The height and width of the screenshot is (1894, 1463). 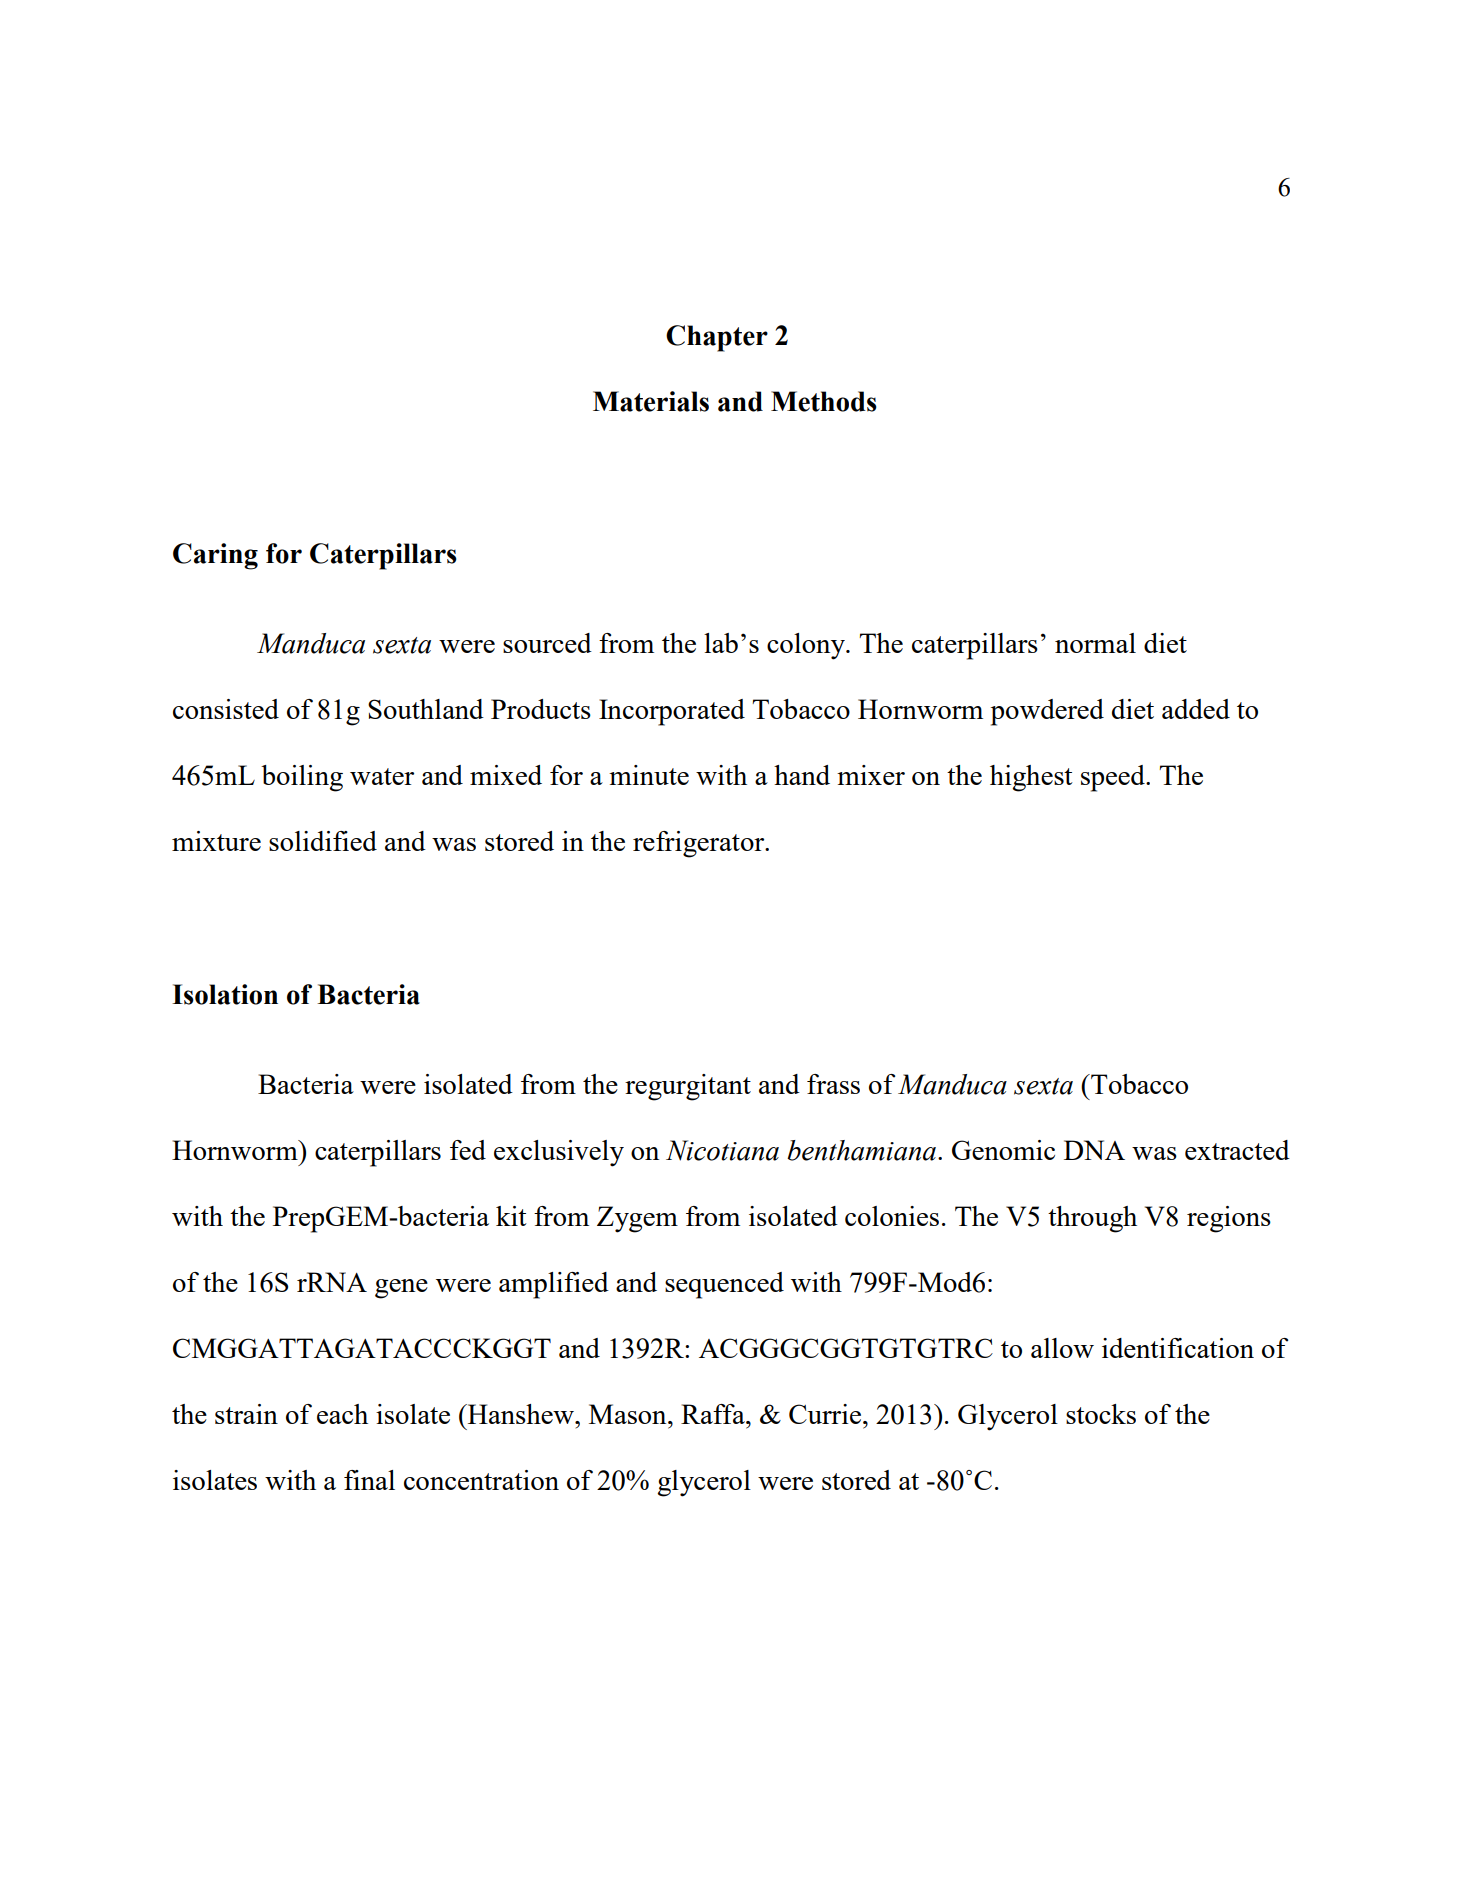 I want to click on Chapter, so click(x=717, y=338).
